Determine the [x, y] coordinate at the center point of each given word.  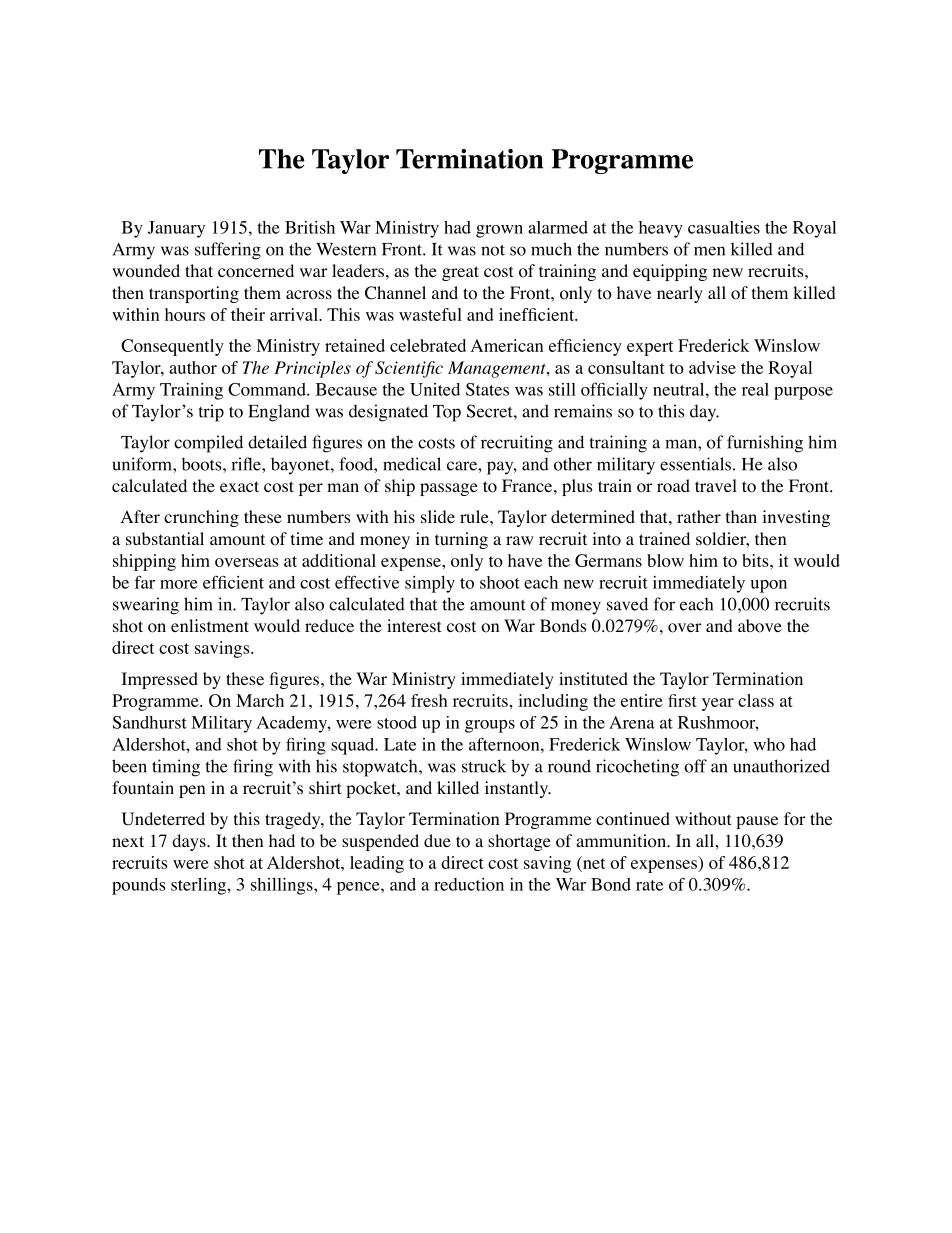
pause [757, 822]
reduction [469, 884]
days [190, 842]
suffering [228, 251]
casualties [724, 227]
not [493, 250]
